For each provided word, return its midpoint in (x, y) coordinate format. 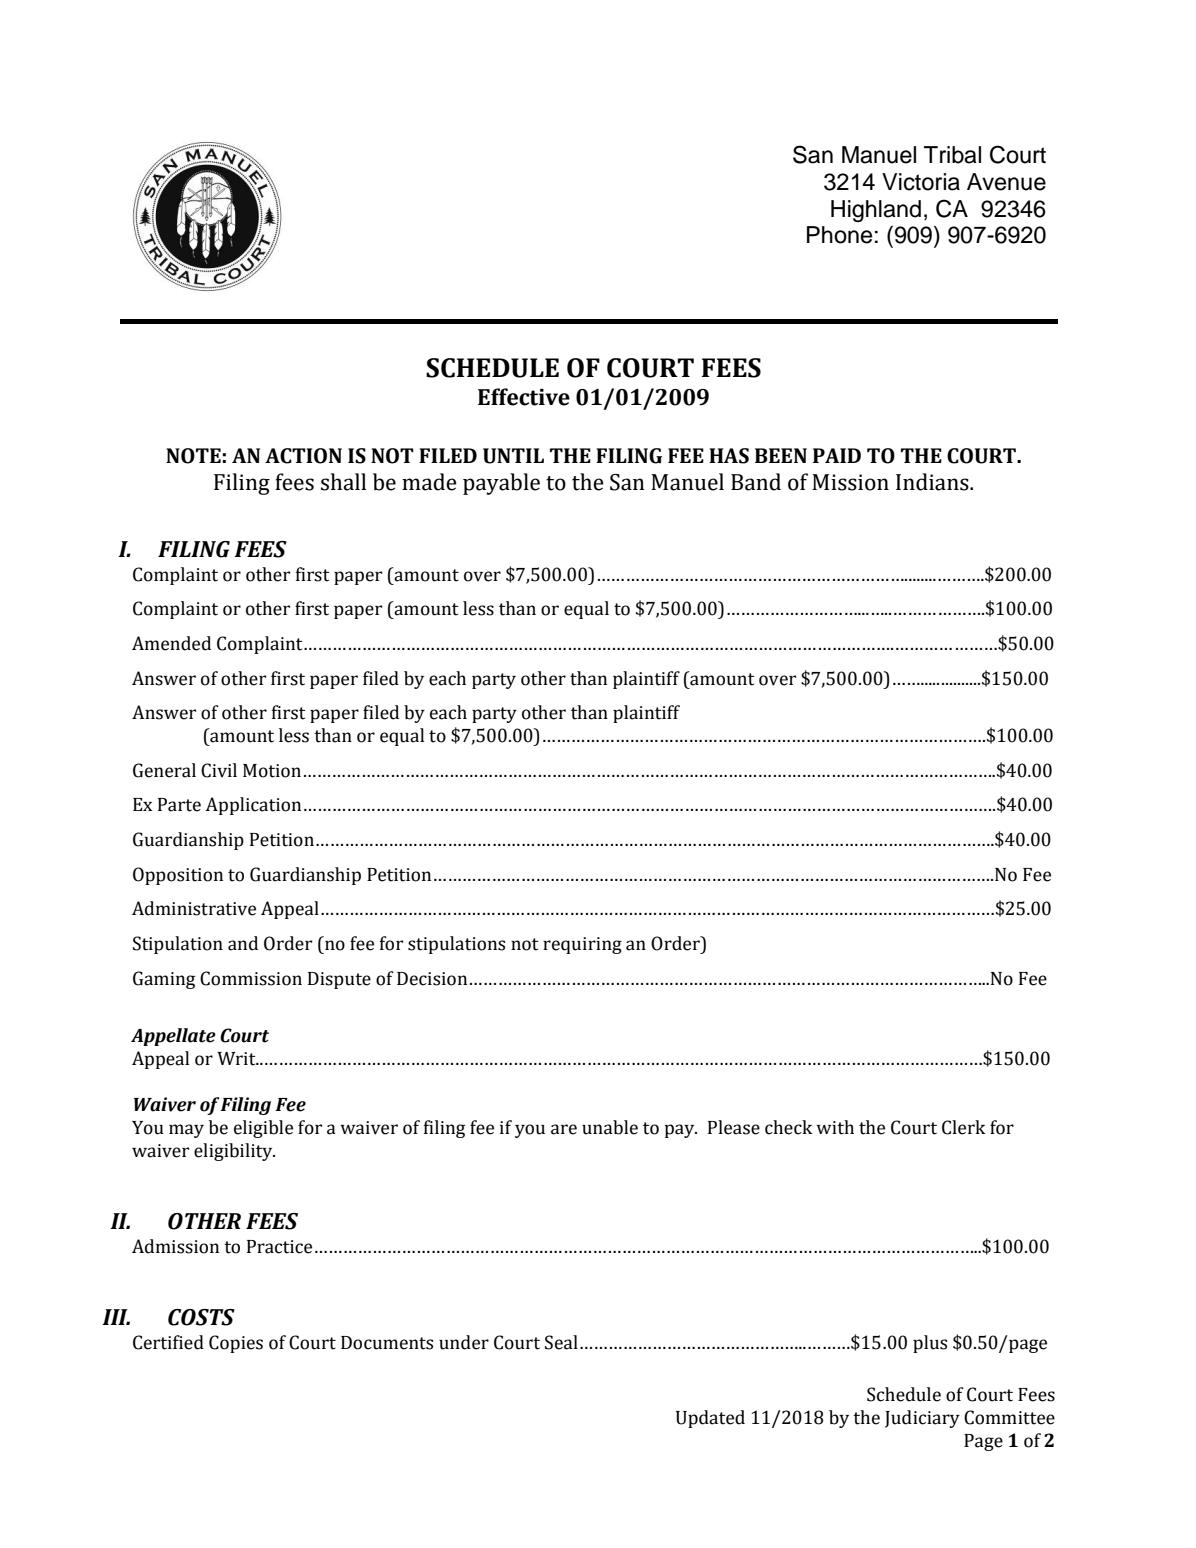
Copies (236, 1344)
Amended (171, 643)
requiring (582, 945)
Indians (933, 482)
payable (501, 484)
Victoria (921, 182)
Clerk (964, 1127)
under (464, 1342)
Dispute (339, 980)
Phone (839, 235)
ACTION (303, 456)
